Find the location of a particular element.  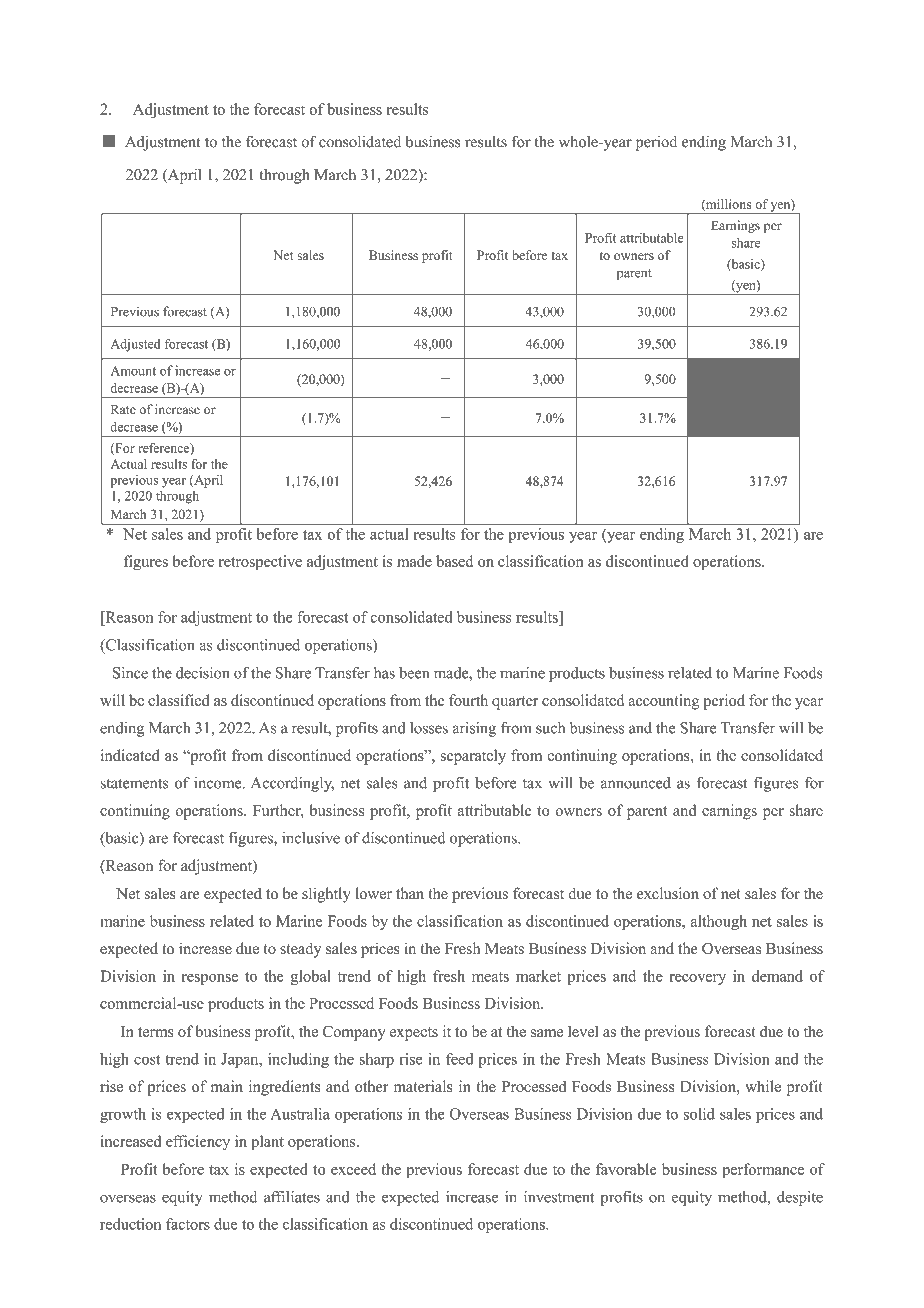

accounting is located at coordinates (664, 702).
